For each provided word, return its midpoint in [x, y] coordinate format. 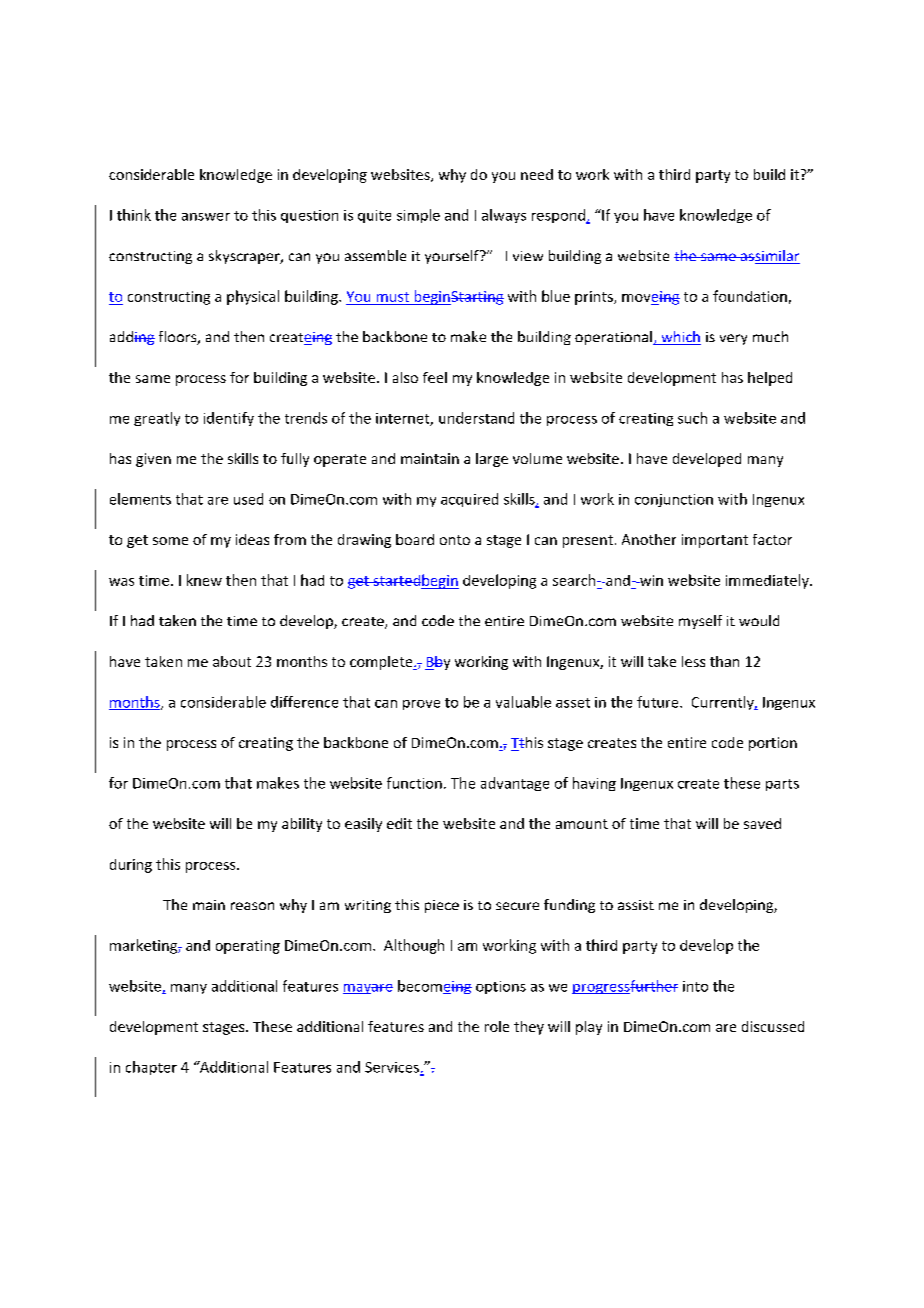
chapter [151, 1068]
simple [418, 216]
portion [773, 744]
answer [206, 217]
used [248, 499]
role [497, 1026]
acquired [469, 500]
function [414, 783]
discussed [773, 1026]
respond [559, 216]
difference [304, 702]
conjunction [674, 500]
